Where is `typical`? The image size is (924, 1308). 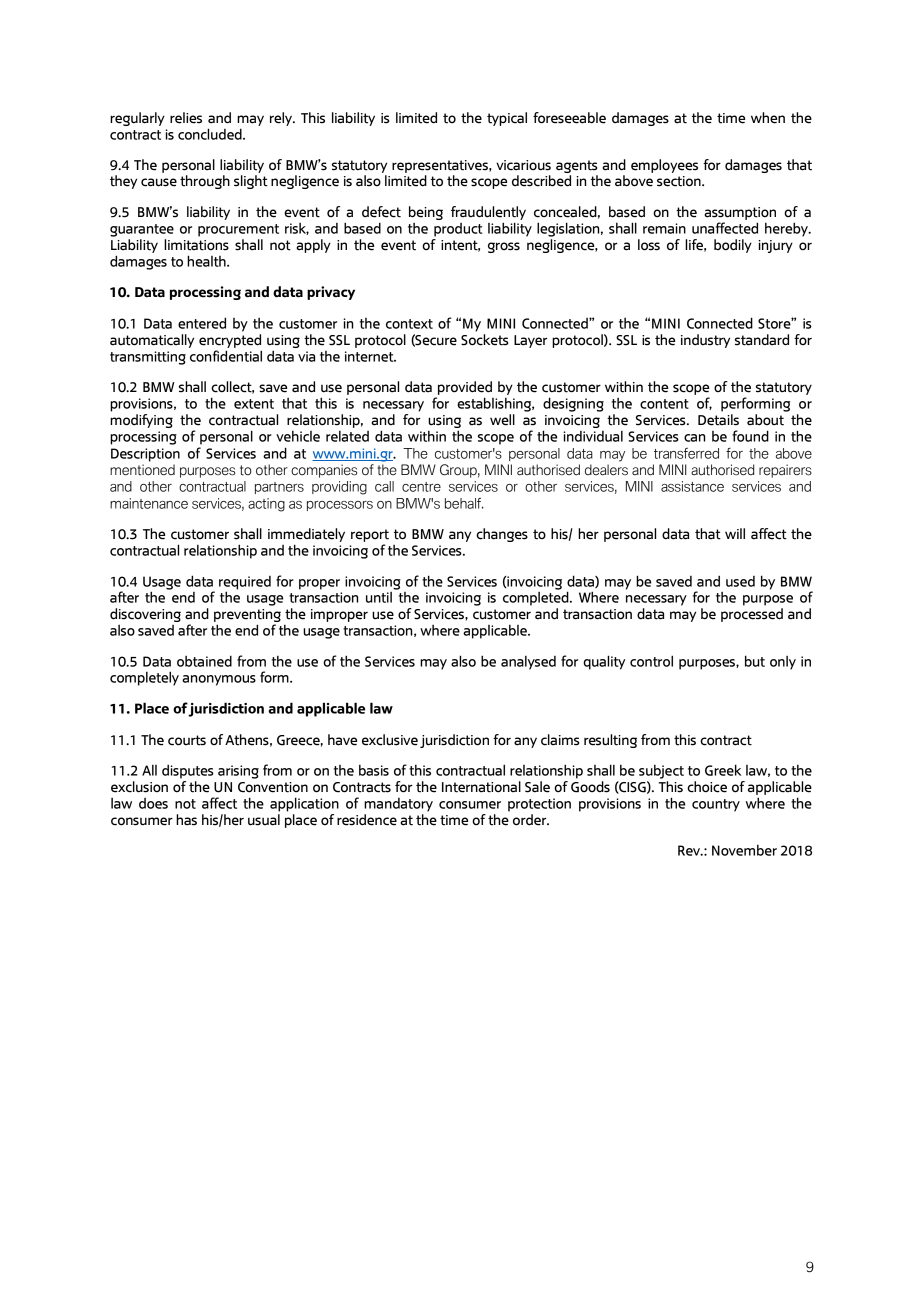
typical is located at coordinates (507, 119).
